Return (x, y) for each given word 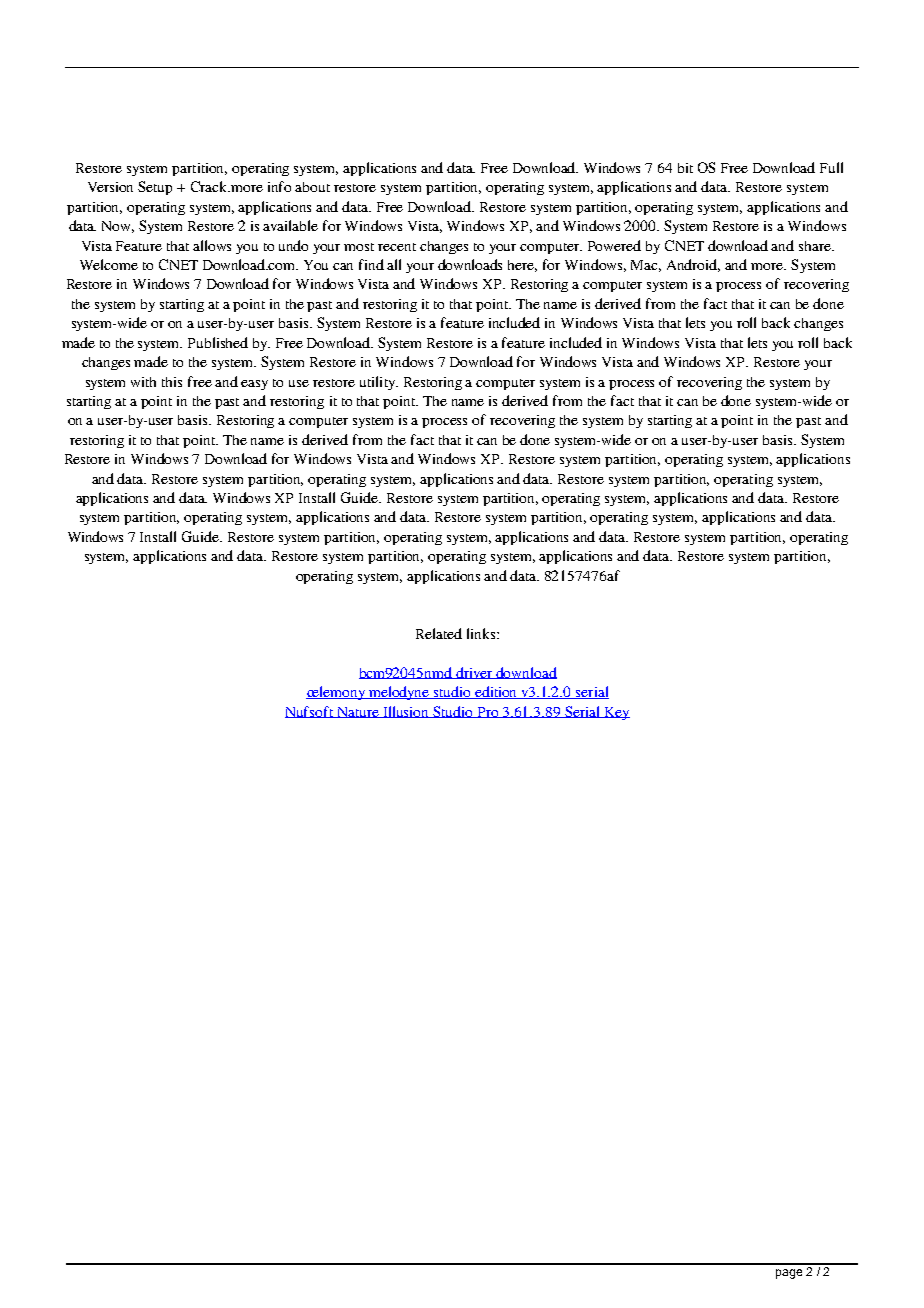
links (482, 633)
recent (397, 247)
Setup (155, 188)
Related (439, 633)
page (789, 1274)
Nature (358, 712)
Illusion (406, 712)
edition (496, 692)
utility (379, 383)
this (172, 382)
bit (685, 168)
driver (474, 673)
